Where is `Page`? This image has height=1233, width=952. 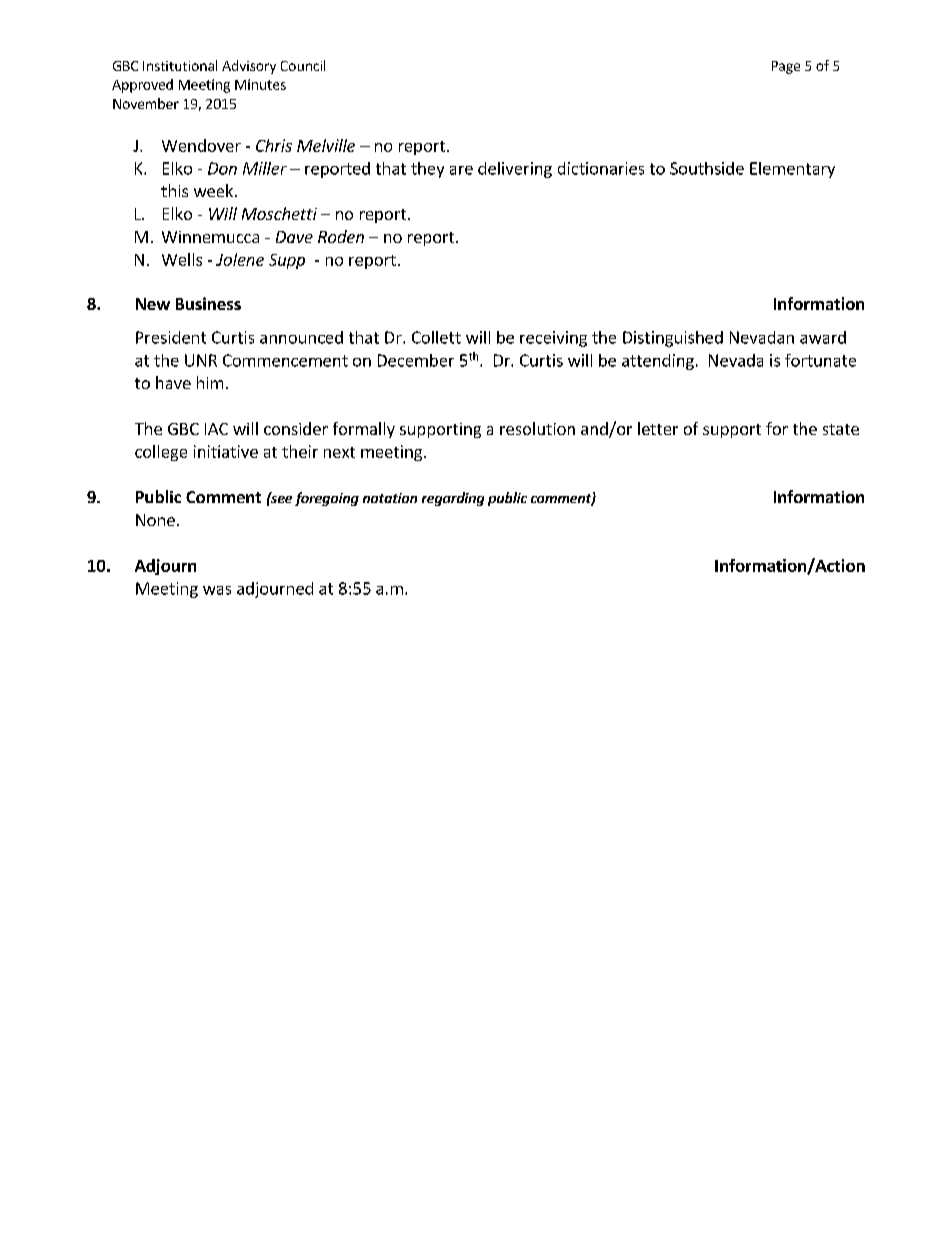
Page is located at coordinates (786, 67).
